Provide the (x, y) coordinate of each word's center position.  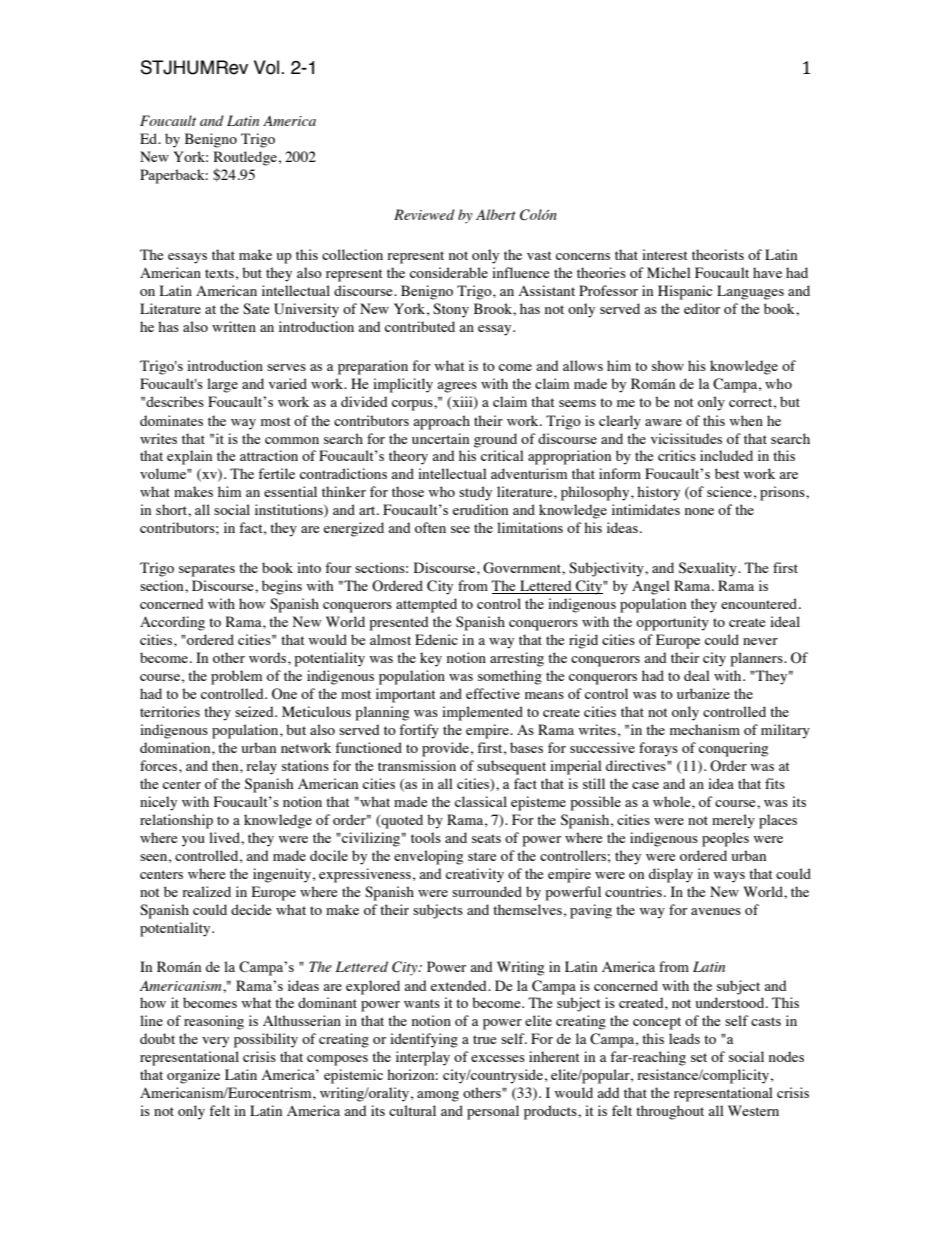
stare (482, 856)
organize (193, 1076)
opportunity (672, 623)
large (222, 385)
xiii (462, 403)
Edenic (436, 639)
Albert (496, 214)
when (746, 420)
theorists (718, 254)
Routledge (245, 158)
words (269, 657)
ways (729, 877)
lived (225, 837)
